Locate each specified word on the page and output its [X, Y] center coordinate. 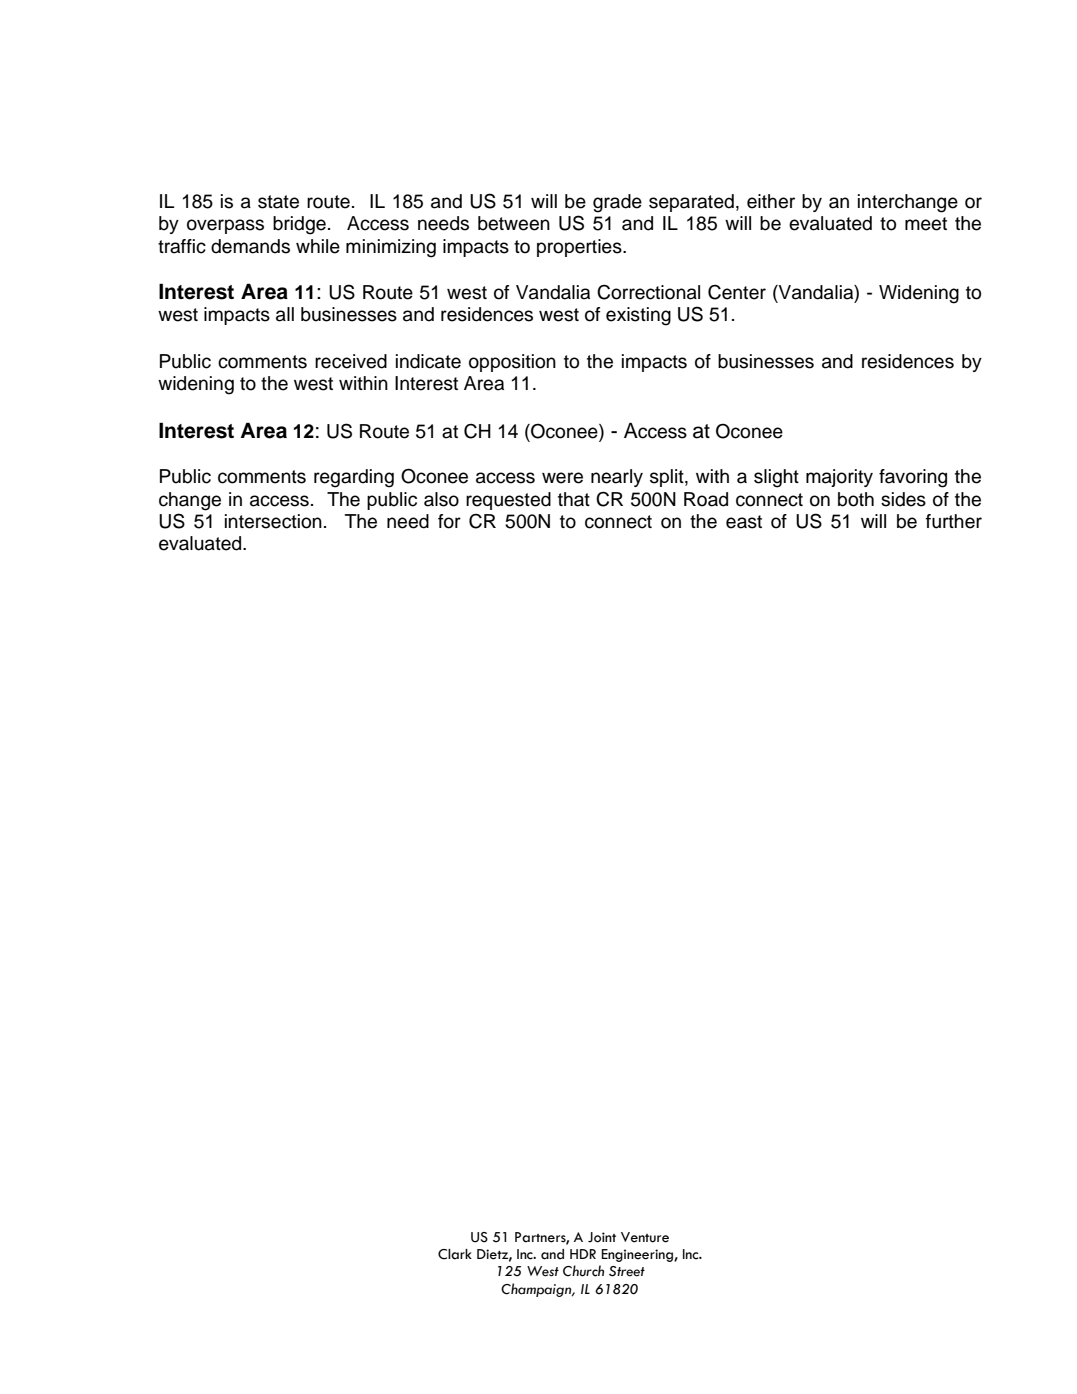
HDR [583, 1254]
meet [926, 224]
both [856, 499]
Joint [602, 1237]
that [574, 499]
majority [839, 478]
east [744, 522]
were [562, 478]
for [449, 521]
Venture [645, 1237]
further [954, 521]
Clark [455, 1254]
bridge [299, 225]
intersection [273, 521]
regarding [354, 478]
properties [580, 248]
